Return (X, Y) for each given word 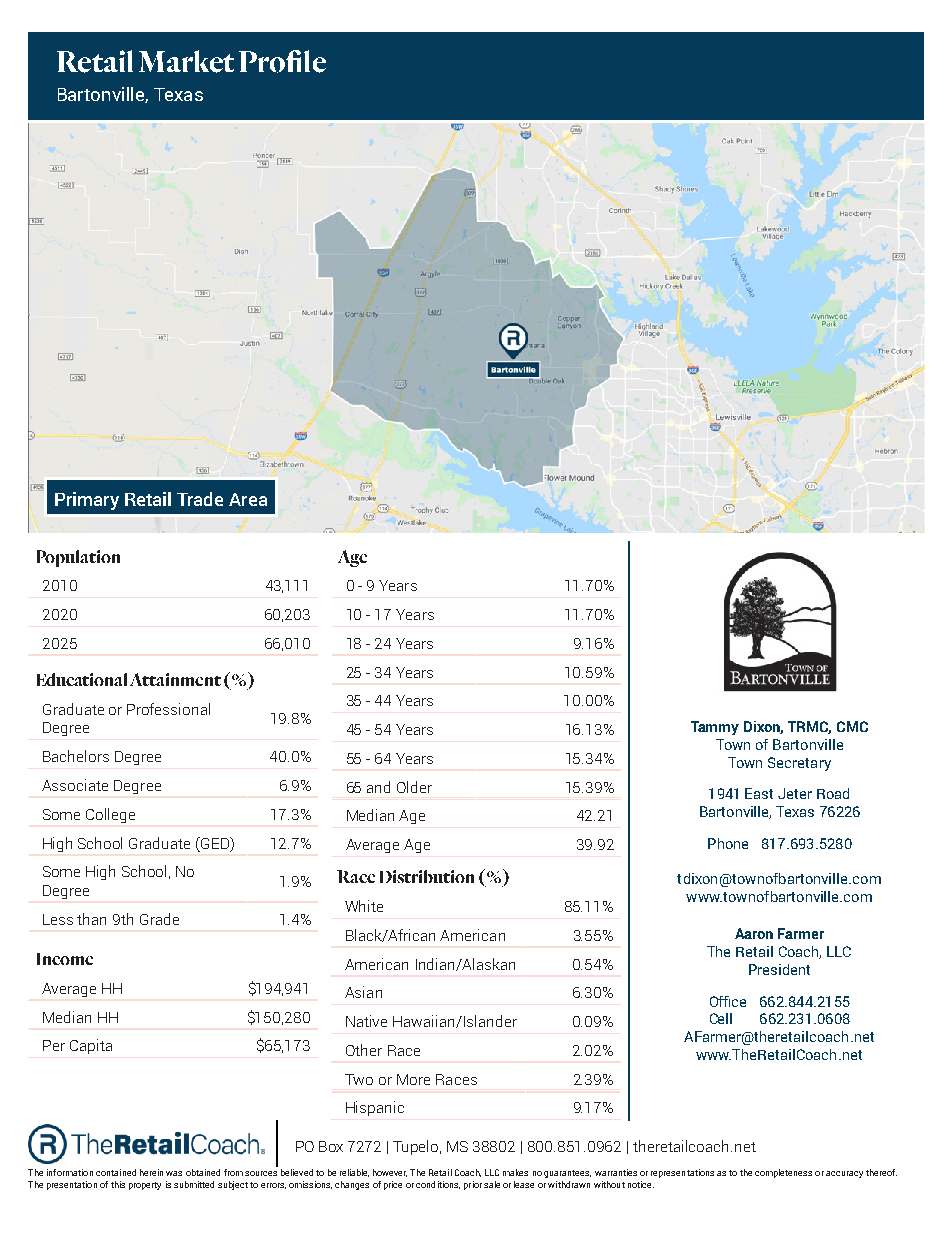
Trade (200, 499)
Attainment (175, 679)
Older (414, 787)
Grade (159, 919)
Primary (87, 501)
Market (186, 61)
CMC (852, 726)
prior (473, 1185)
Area (248, 499)
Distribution (427, 876)
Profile (282, 61)
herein (151, 1172)
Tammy (715, 728)
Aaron (754, 933)
